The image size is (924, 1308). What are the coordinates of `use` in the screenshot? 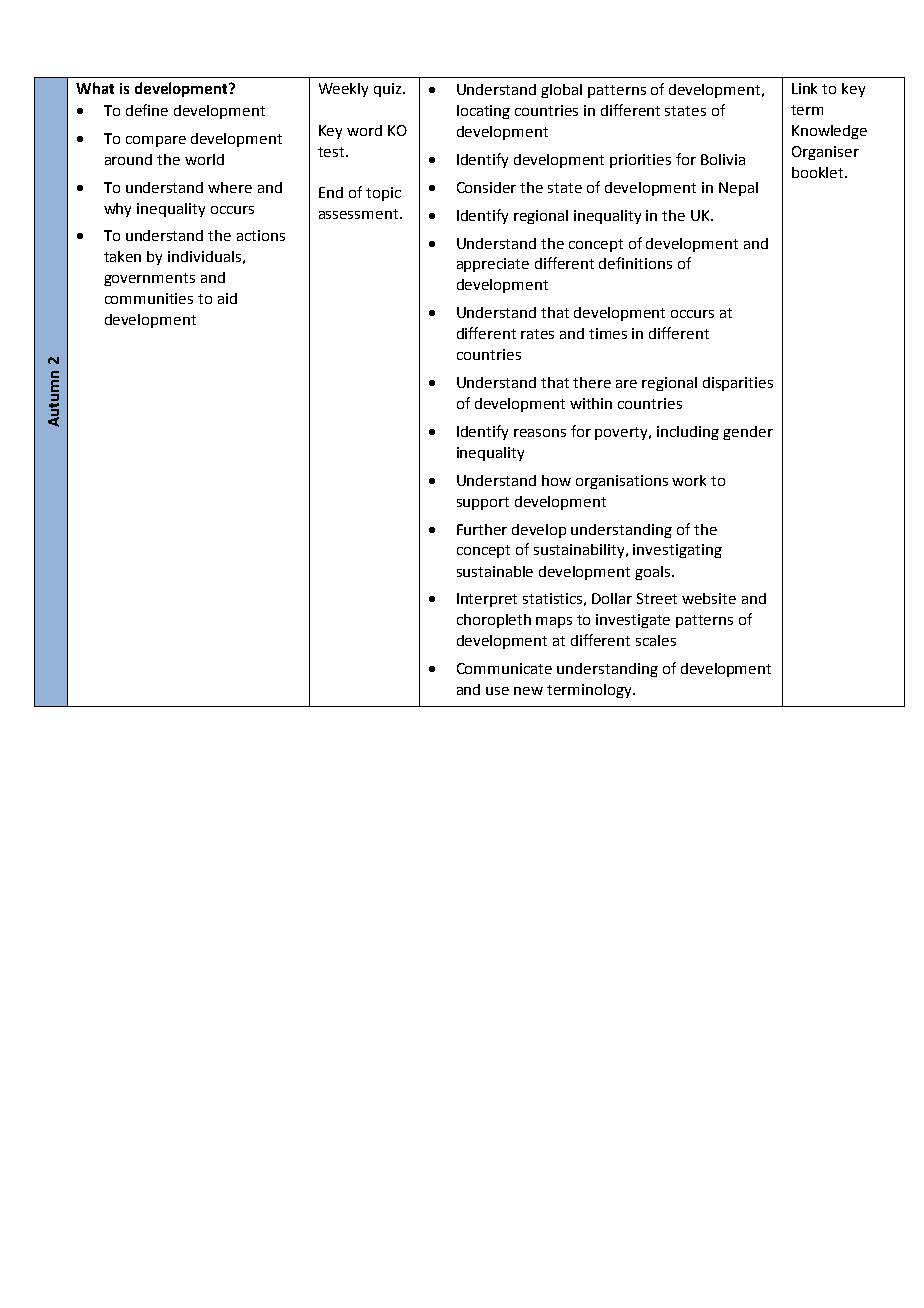 It's located at (497, 691).
